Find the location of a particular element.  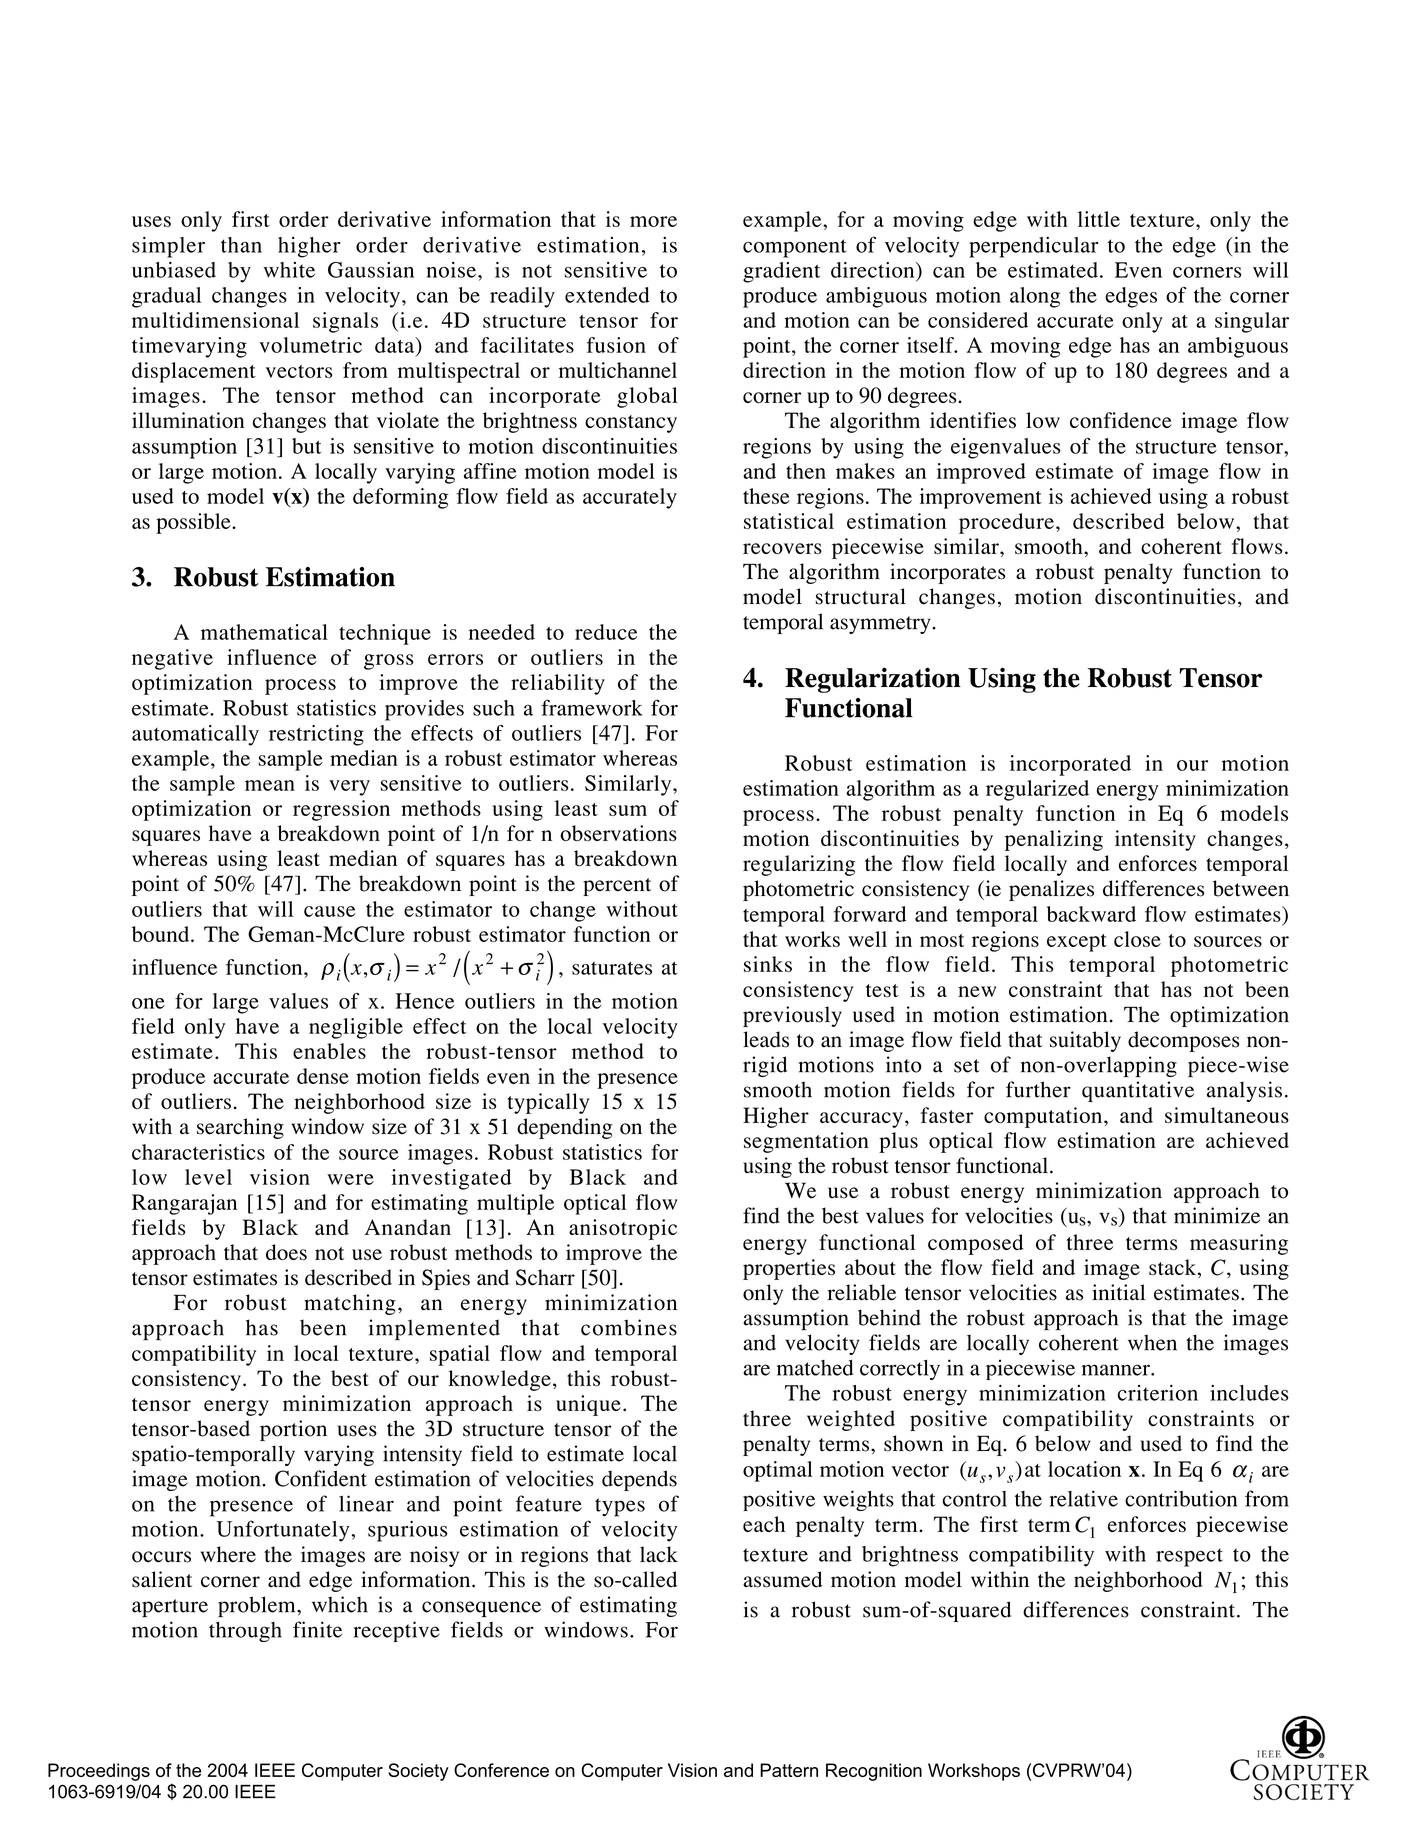

anisotropic is located at coordinates (623, 1229).
